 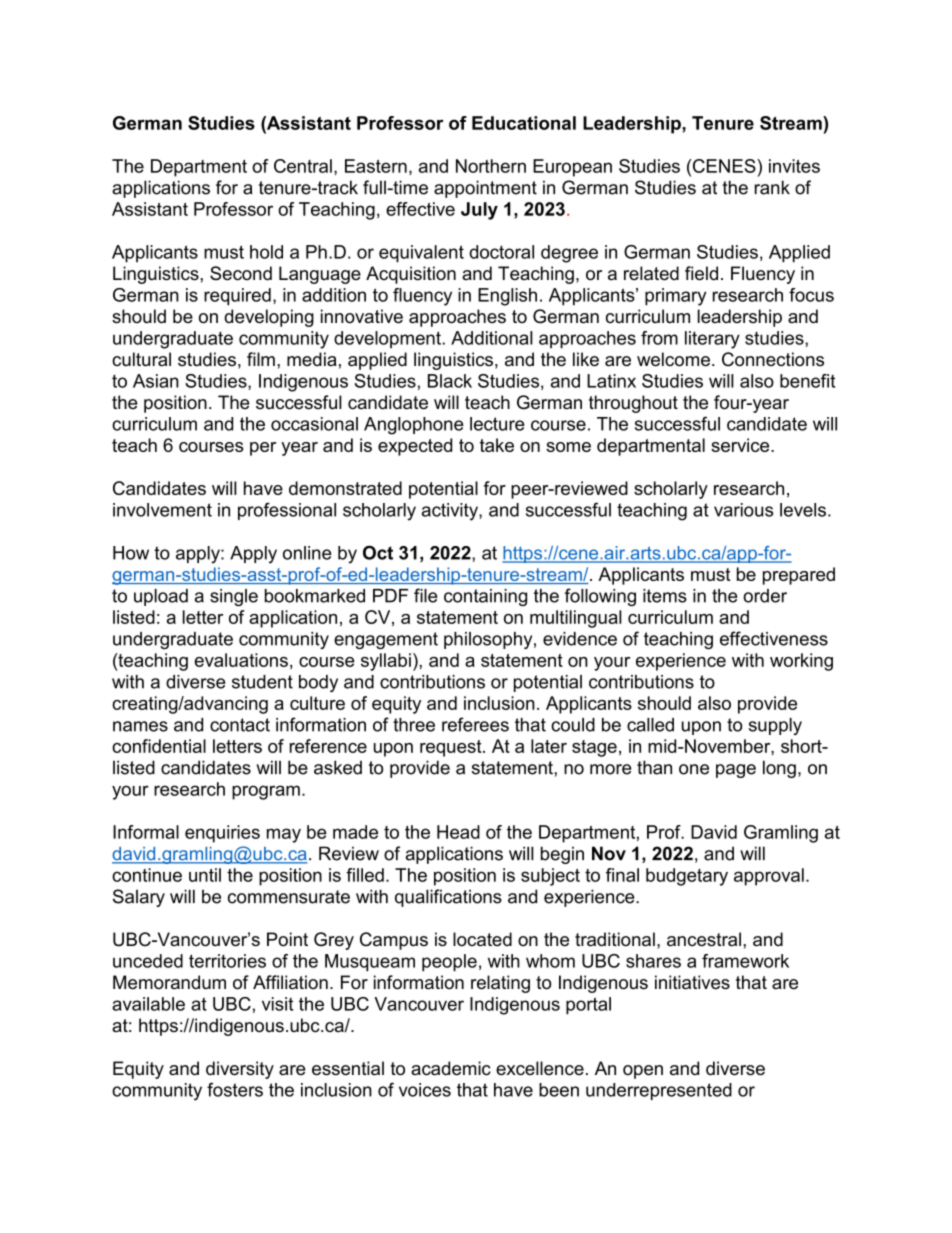 I want to click on Connections, so click(x=773, y=359).
